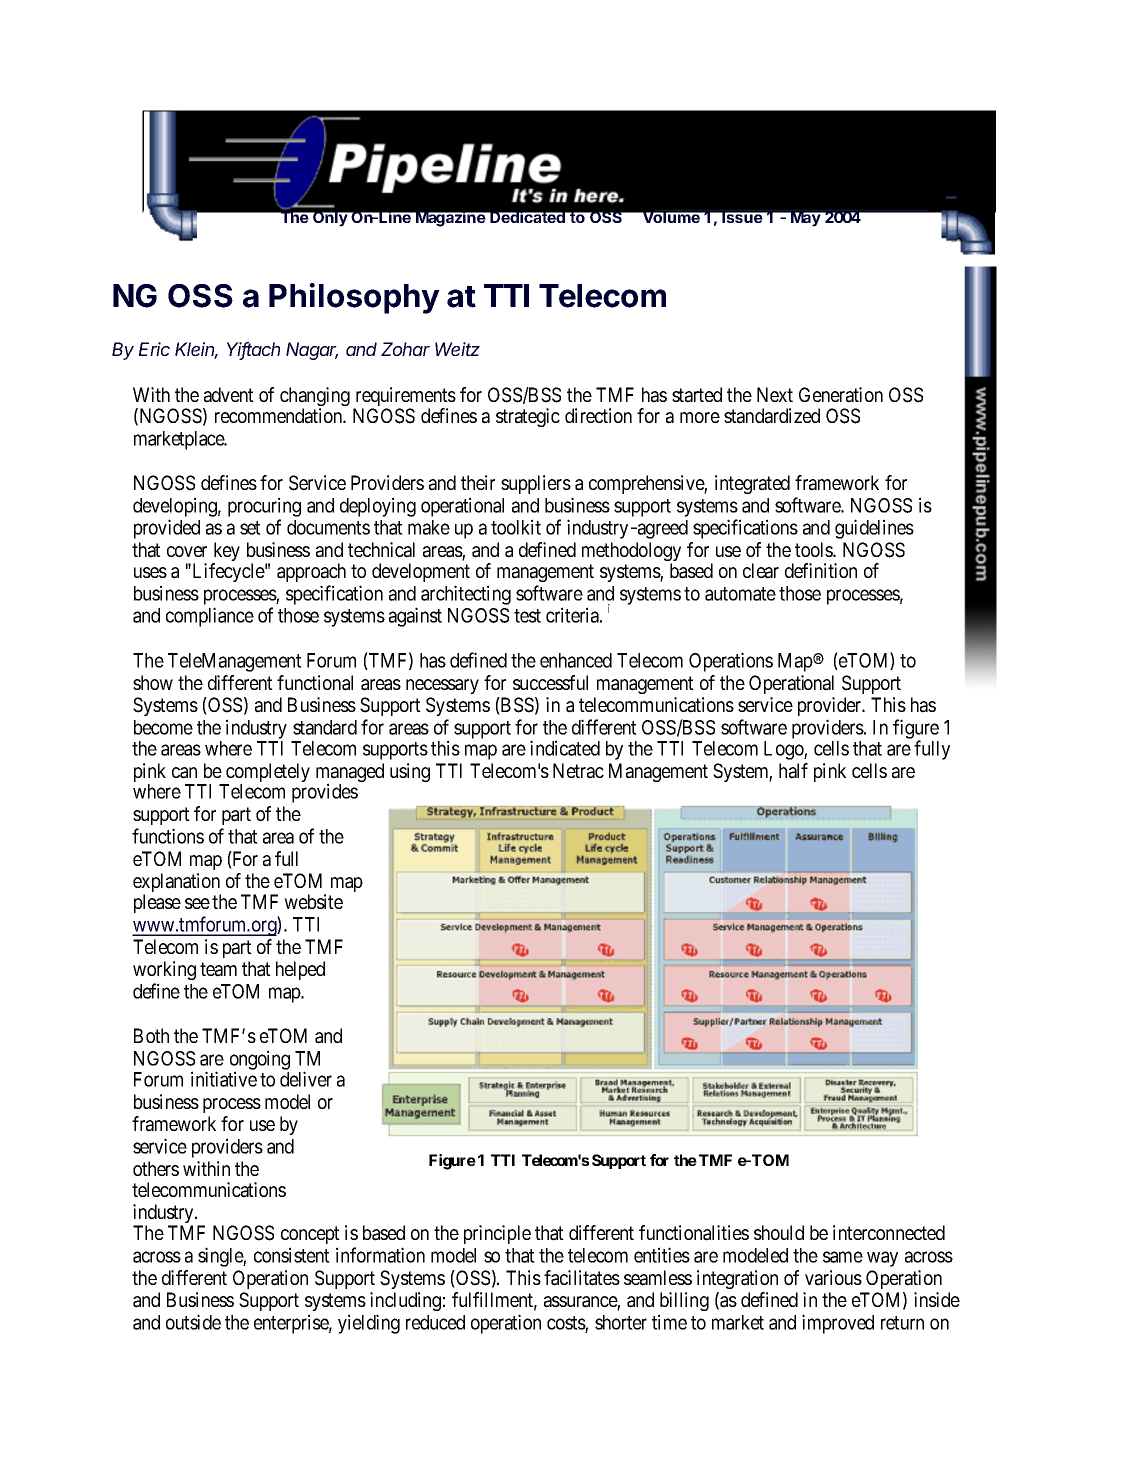 This page has height=1475, width=1140. I want to click on see, so click(197, 903).
